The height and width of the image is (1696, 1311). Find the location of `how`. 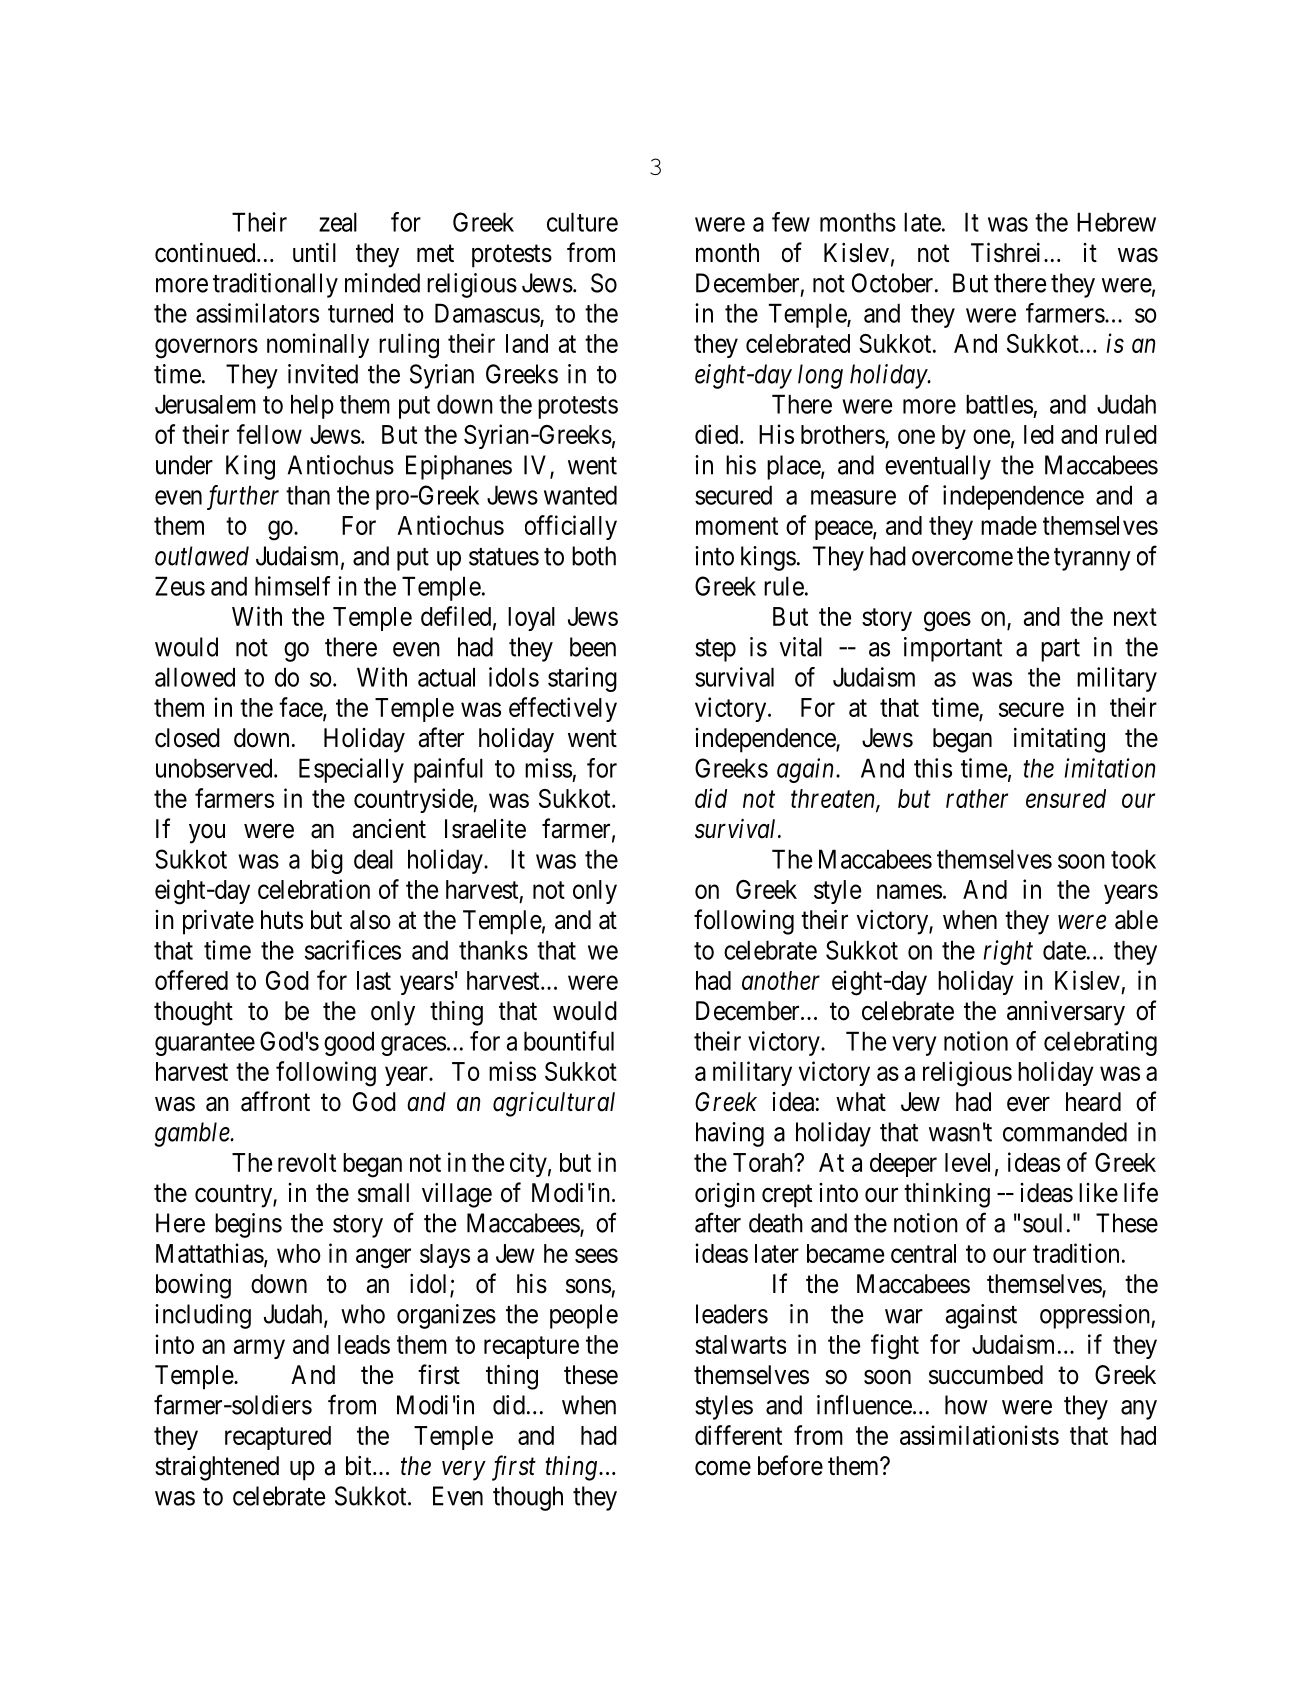

how is located at coordinates (966, 1405).
